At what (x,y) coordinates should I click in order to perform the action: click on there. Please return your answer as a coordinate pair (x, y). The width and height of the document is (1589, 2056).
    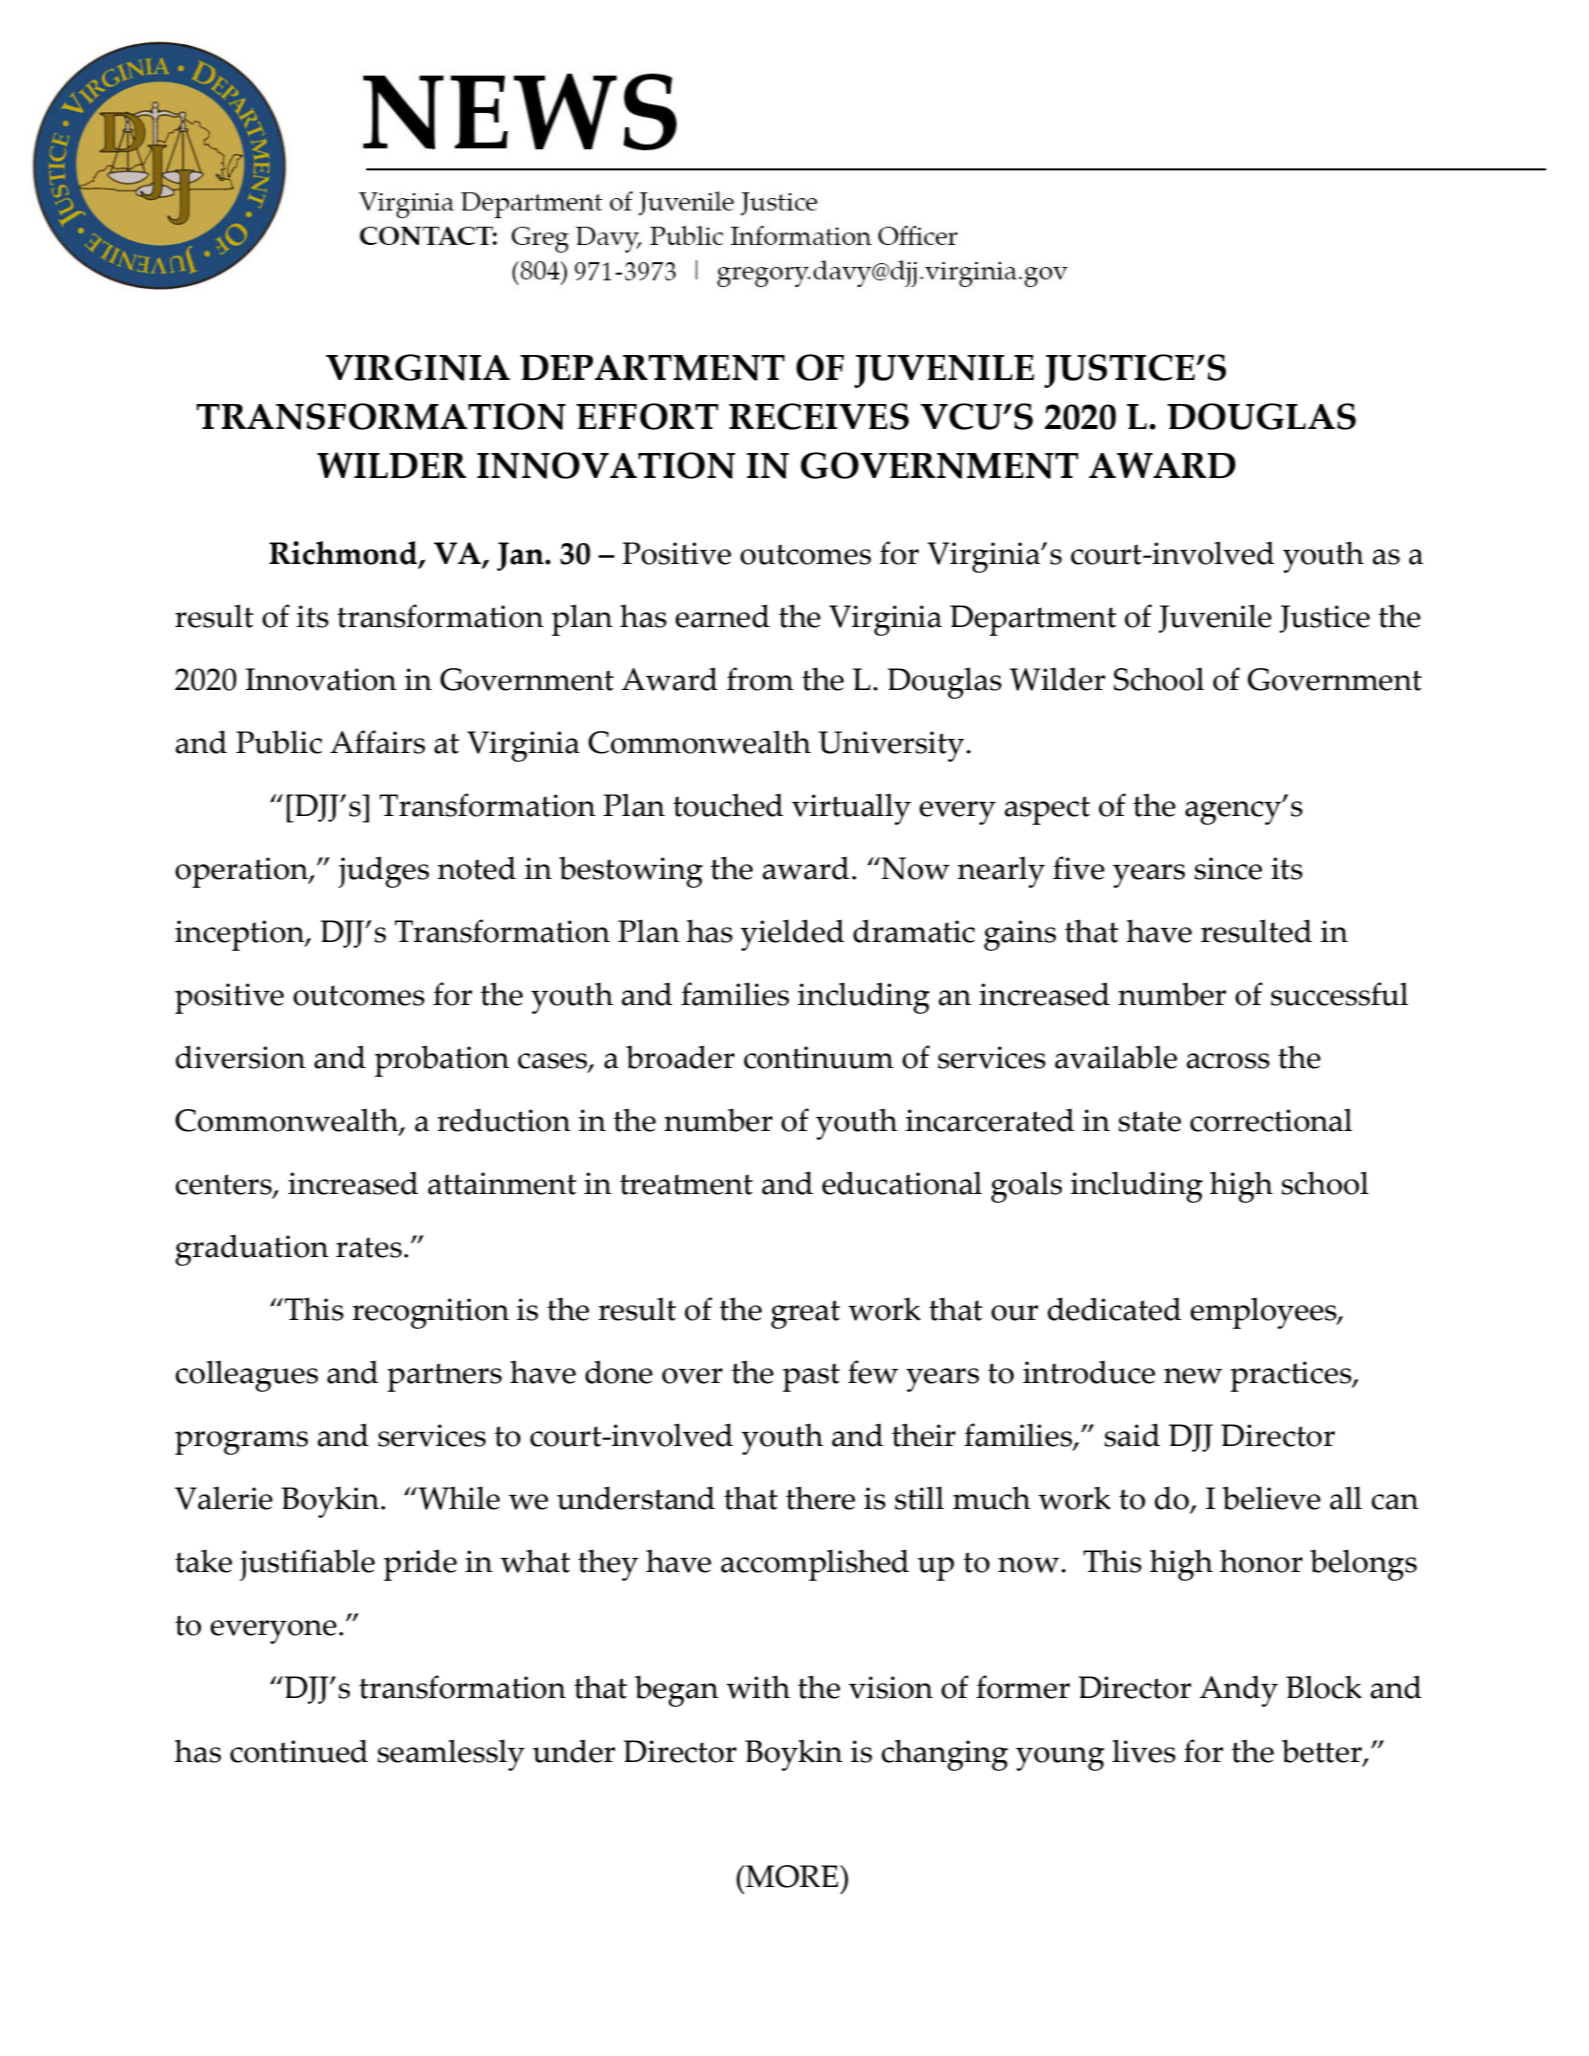
    Looking at the image, I should click on (820, 1498).
